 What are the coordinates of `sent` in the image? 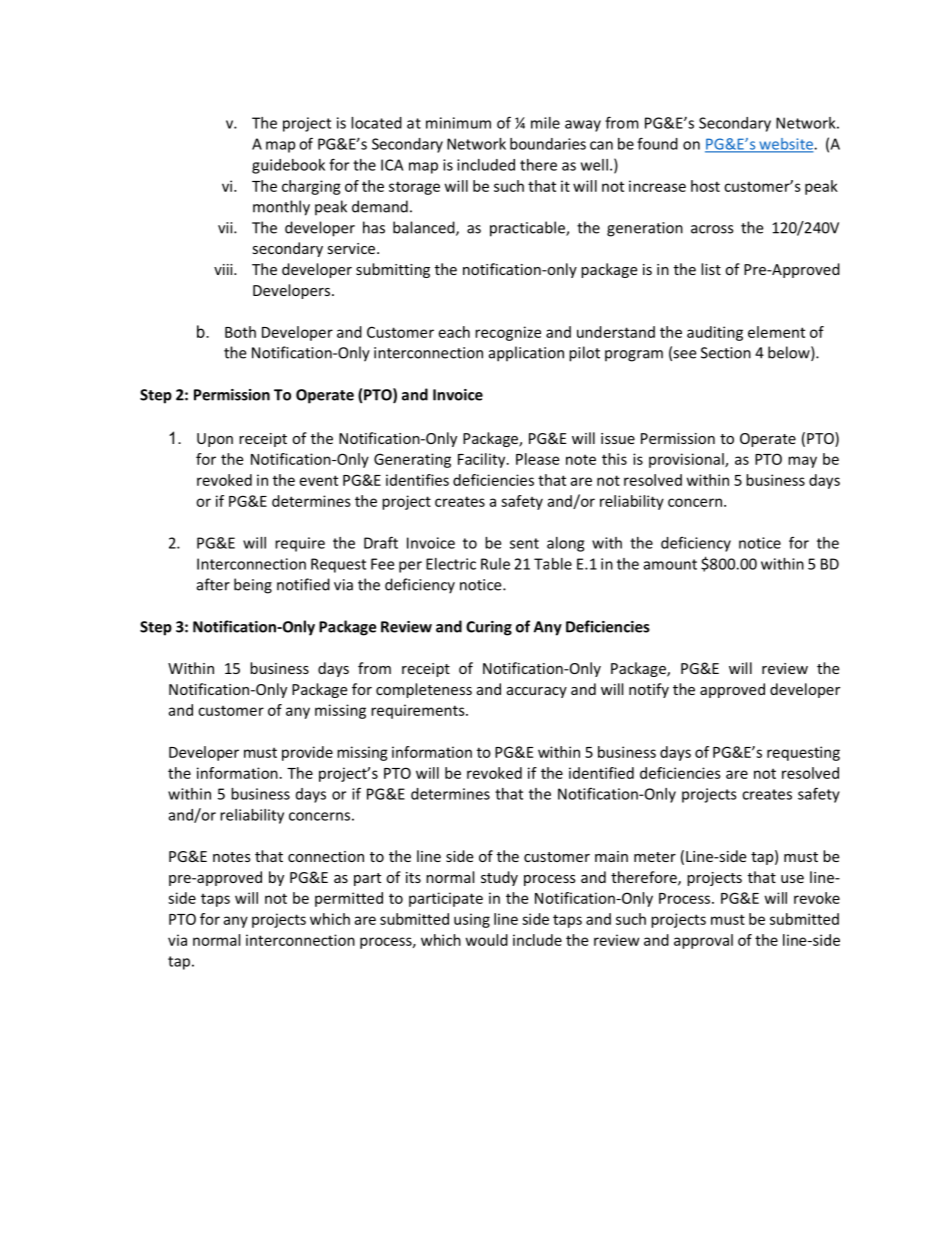 It's located at (524, 543).
